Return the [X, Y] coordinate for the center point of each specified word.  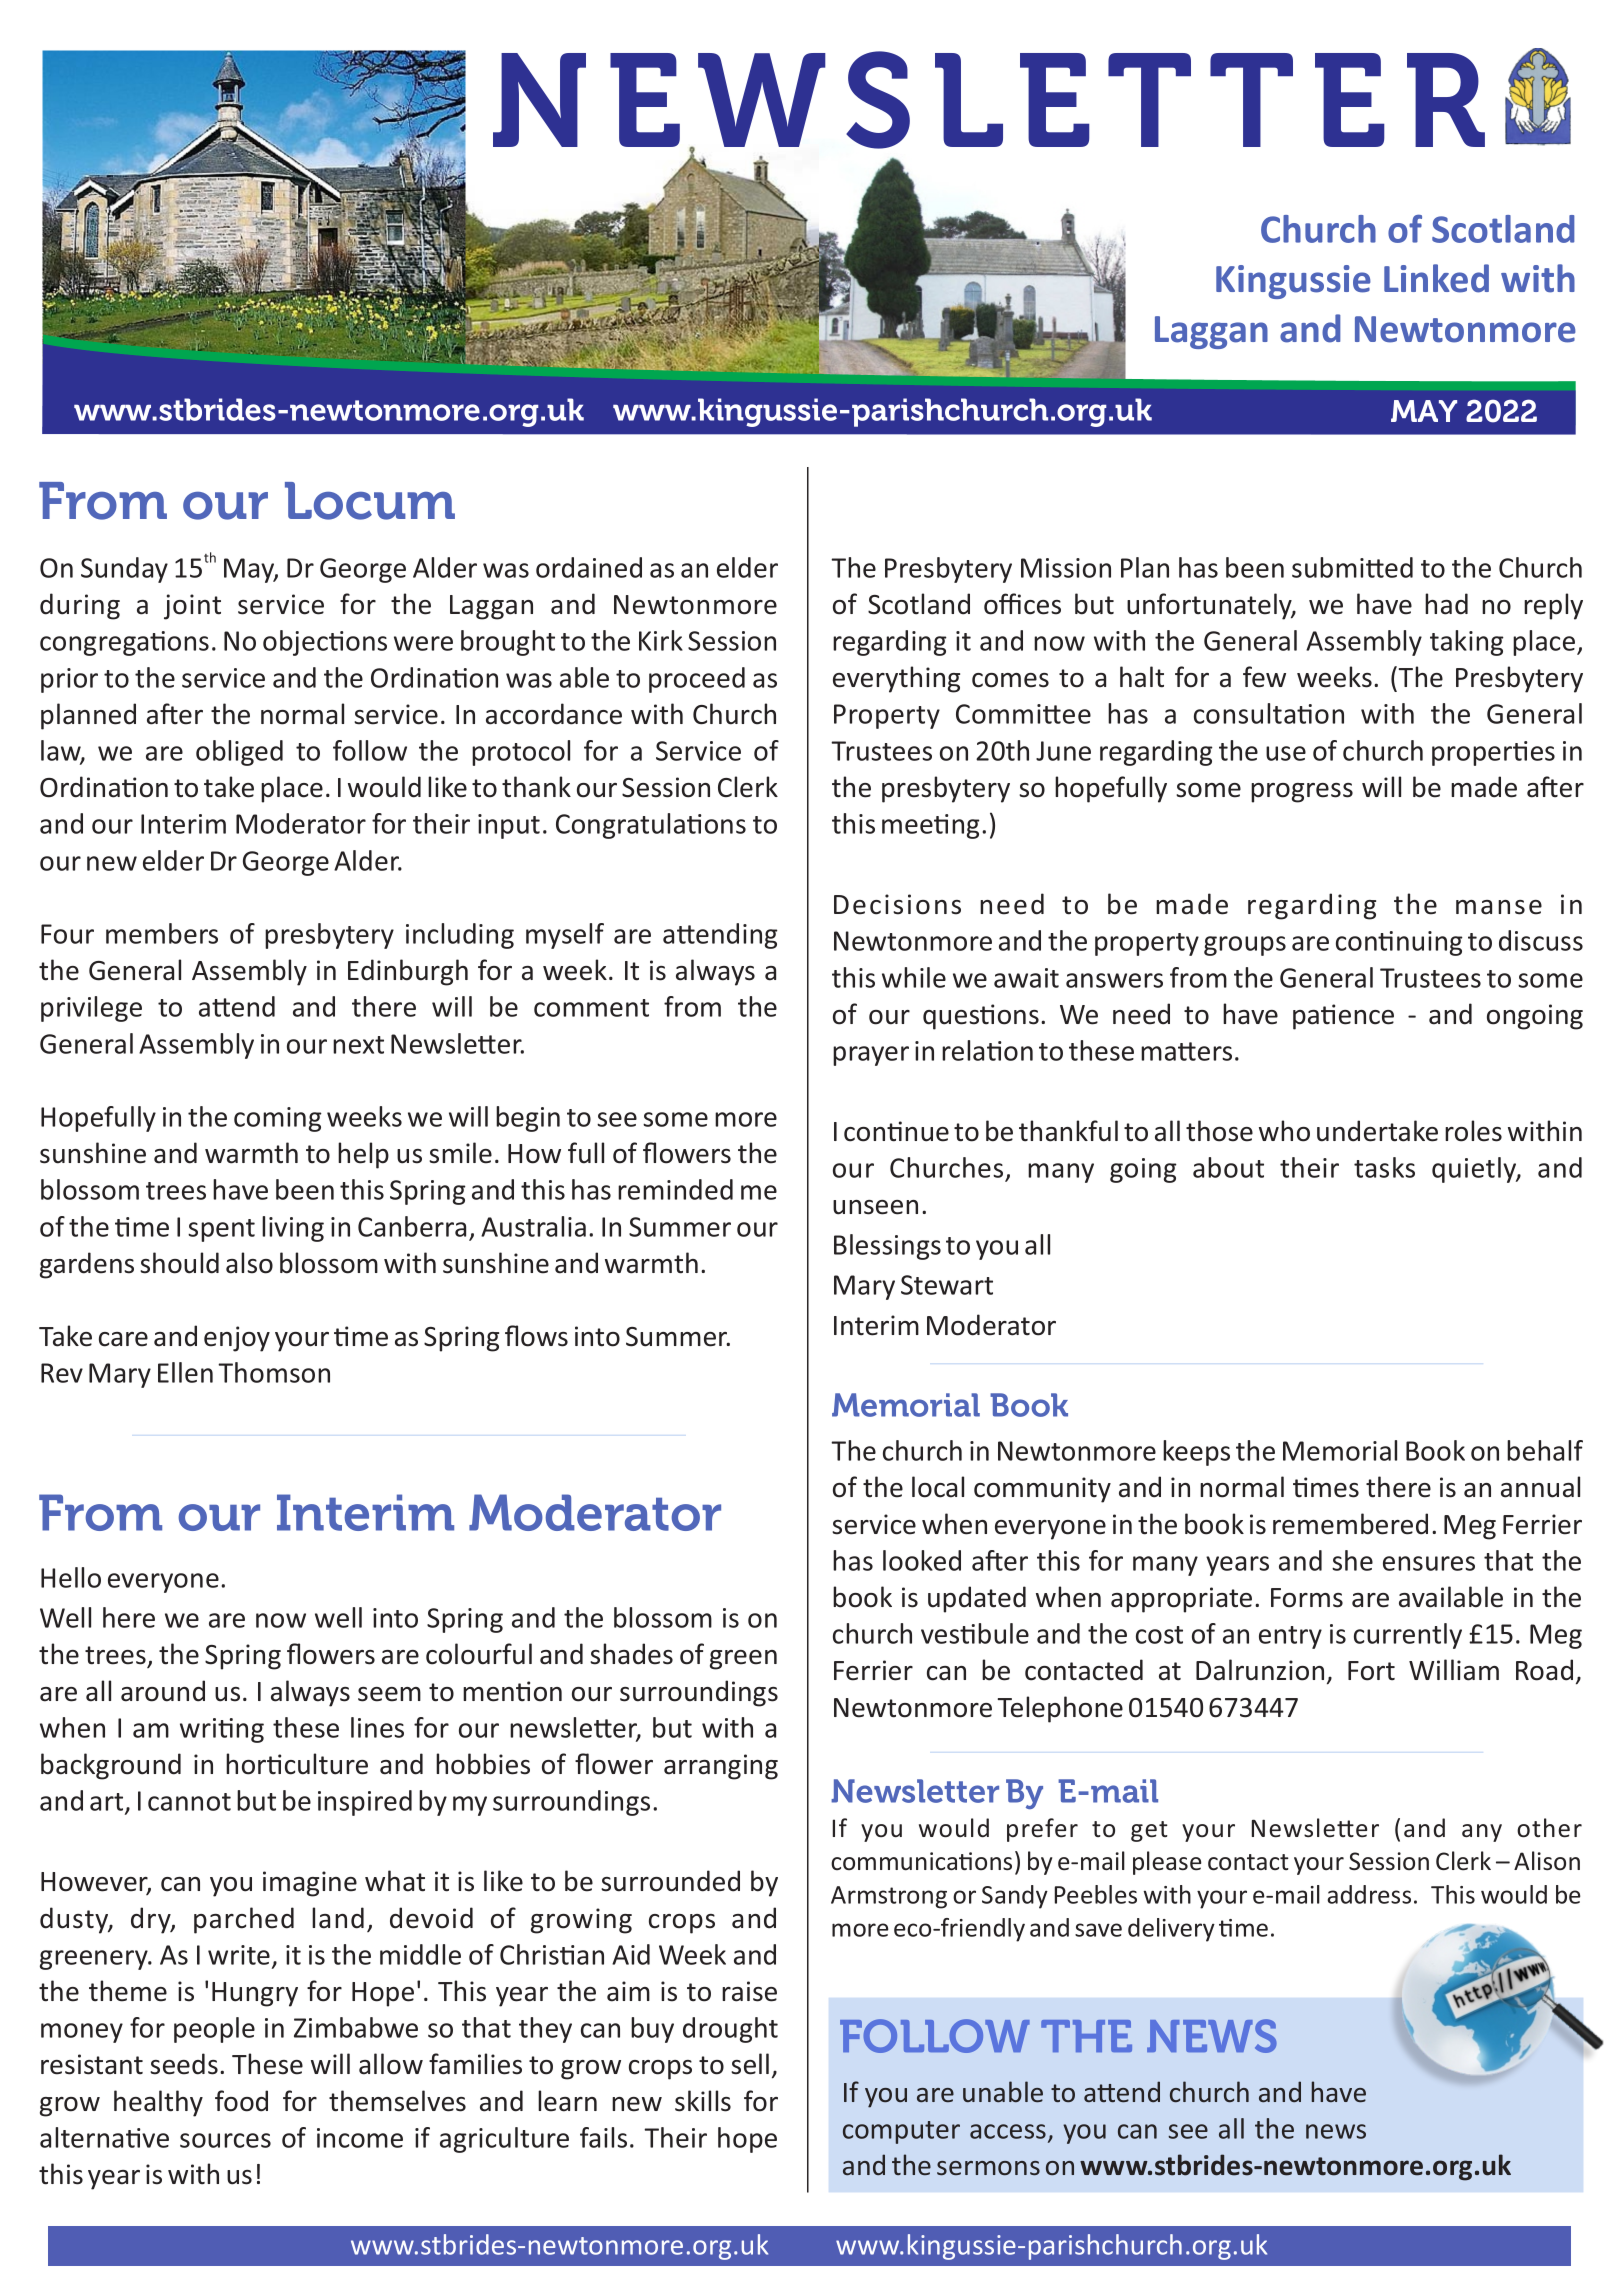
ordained [589, 567]
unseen [875, 1207]
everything [896, 679]
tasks [1384, 1167]
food [241, 2101]
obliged [239, 753]
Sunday [124, 570]
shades [631, 1654]
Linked [1436, 278]
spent [221, 1230]
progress [1302, 793]
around [163, 1691]
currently [1408, 1636]
